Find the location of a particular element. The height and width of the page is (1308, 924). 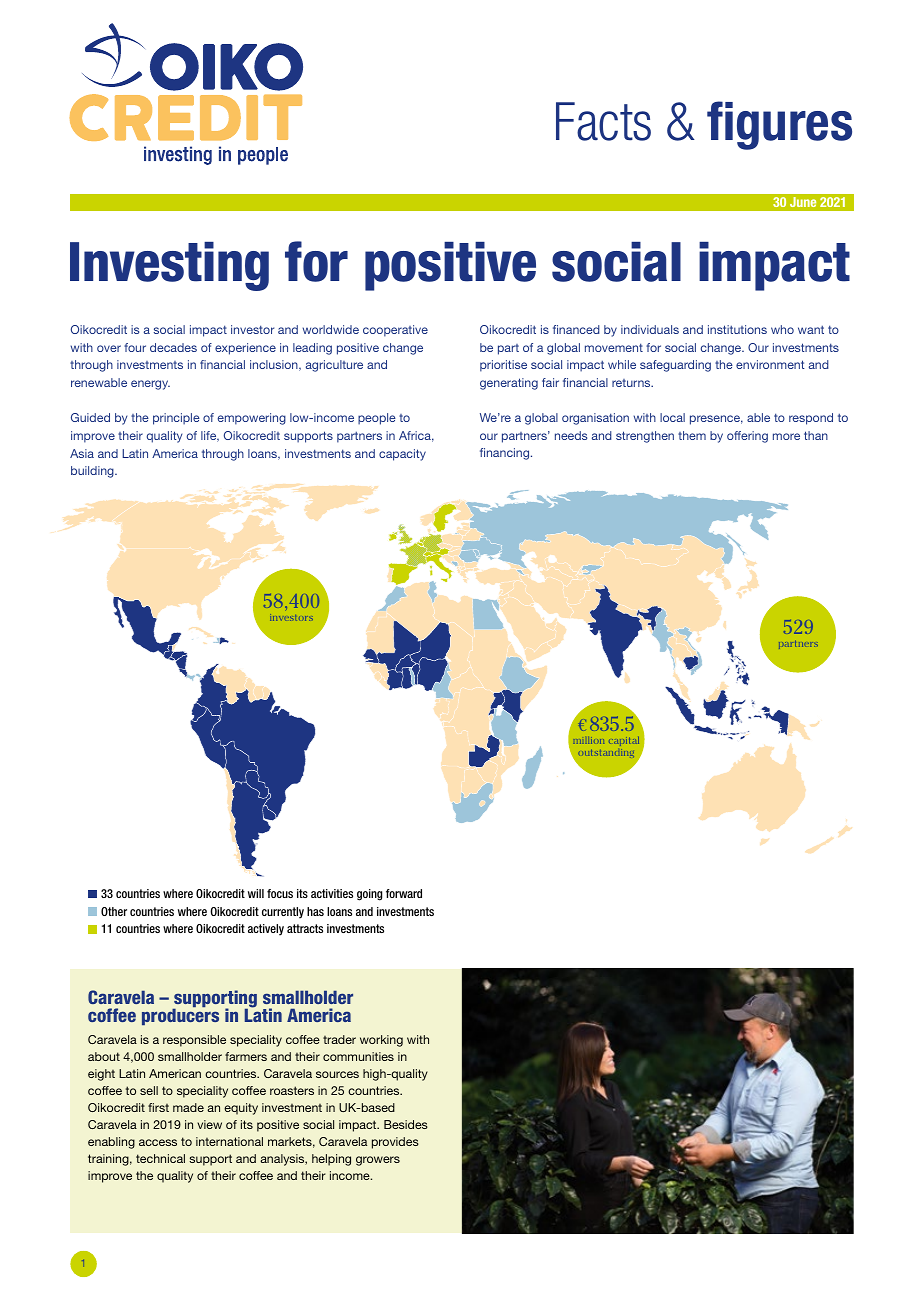

provides is located at coordinates (395, 1143).
